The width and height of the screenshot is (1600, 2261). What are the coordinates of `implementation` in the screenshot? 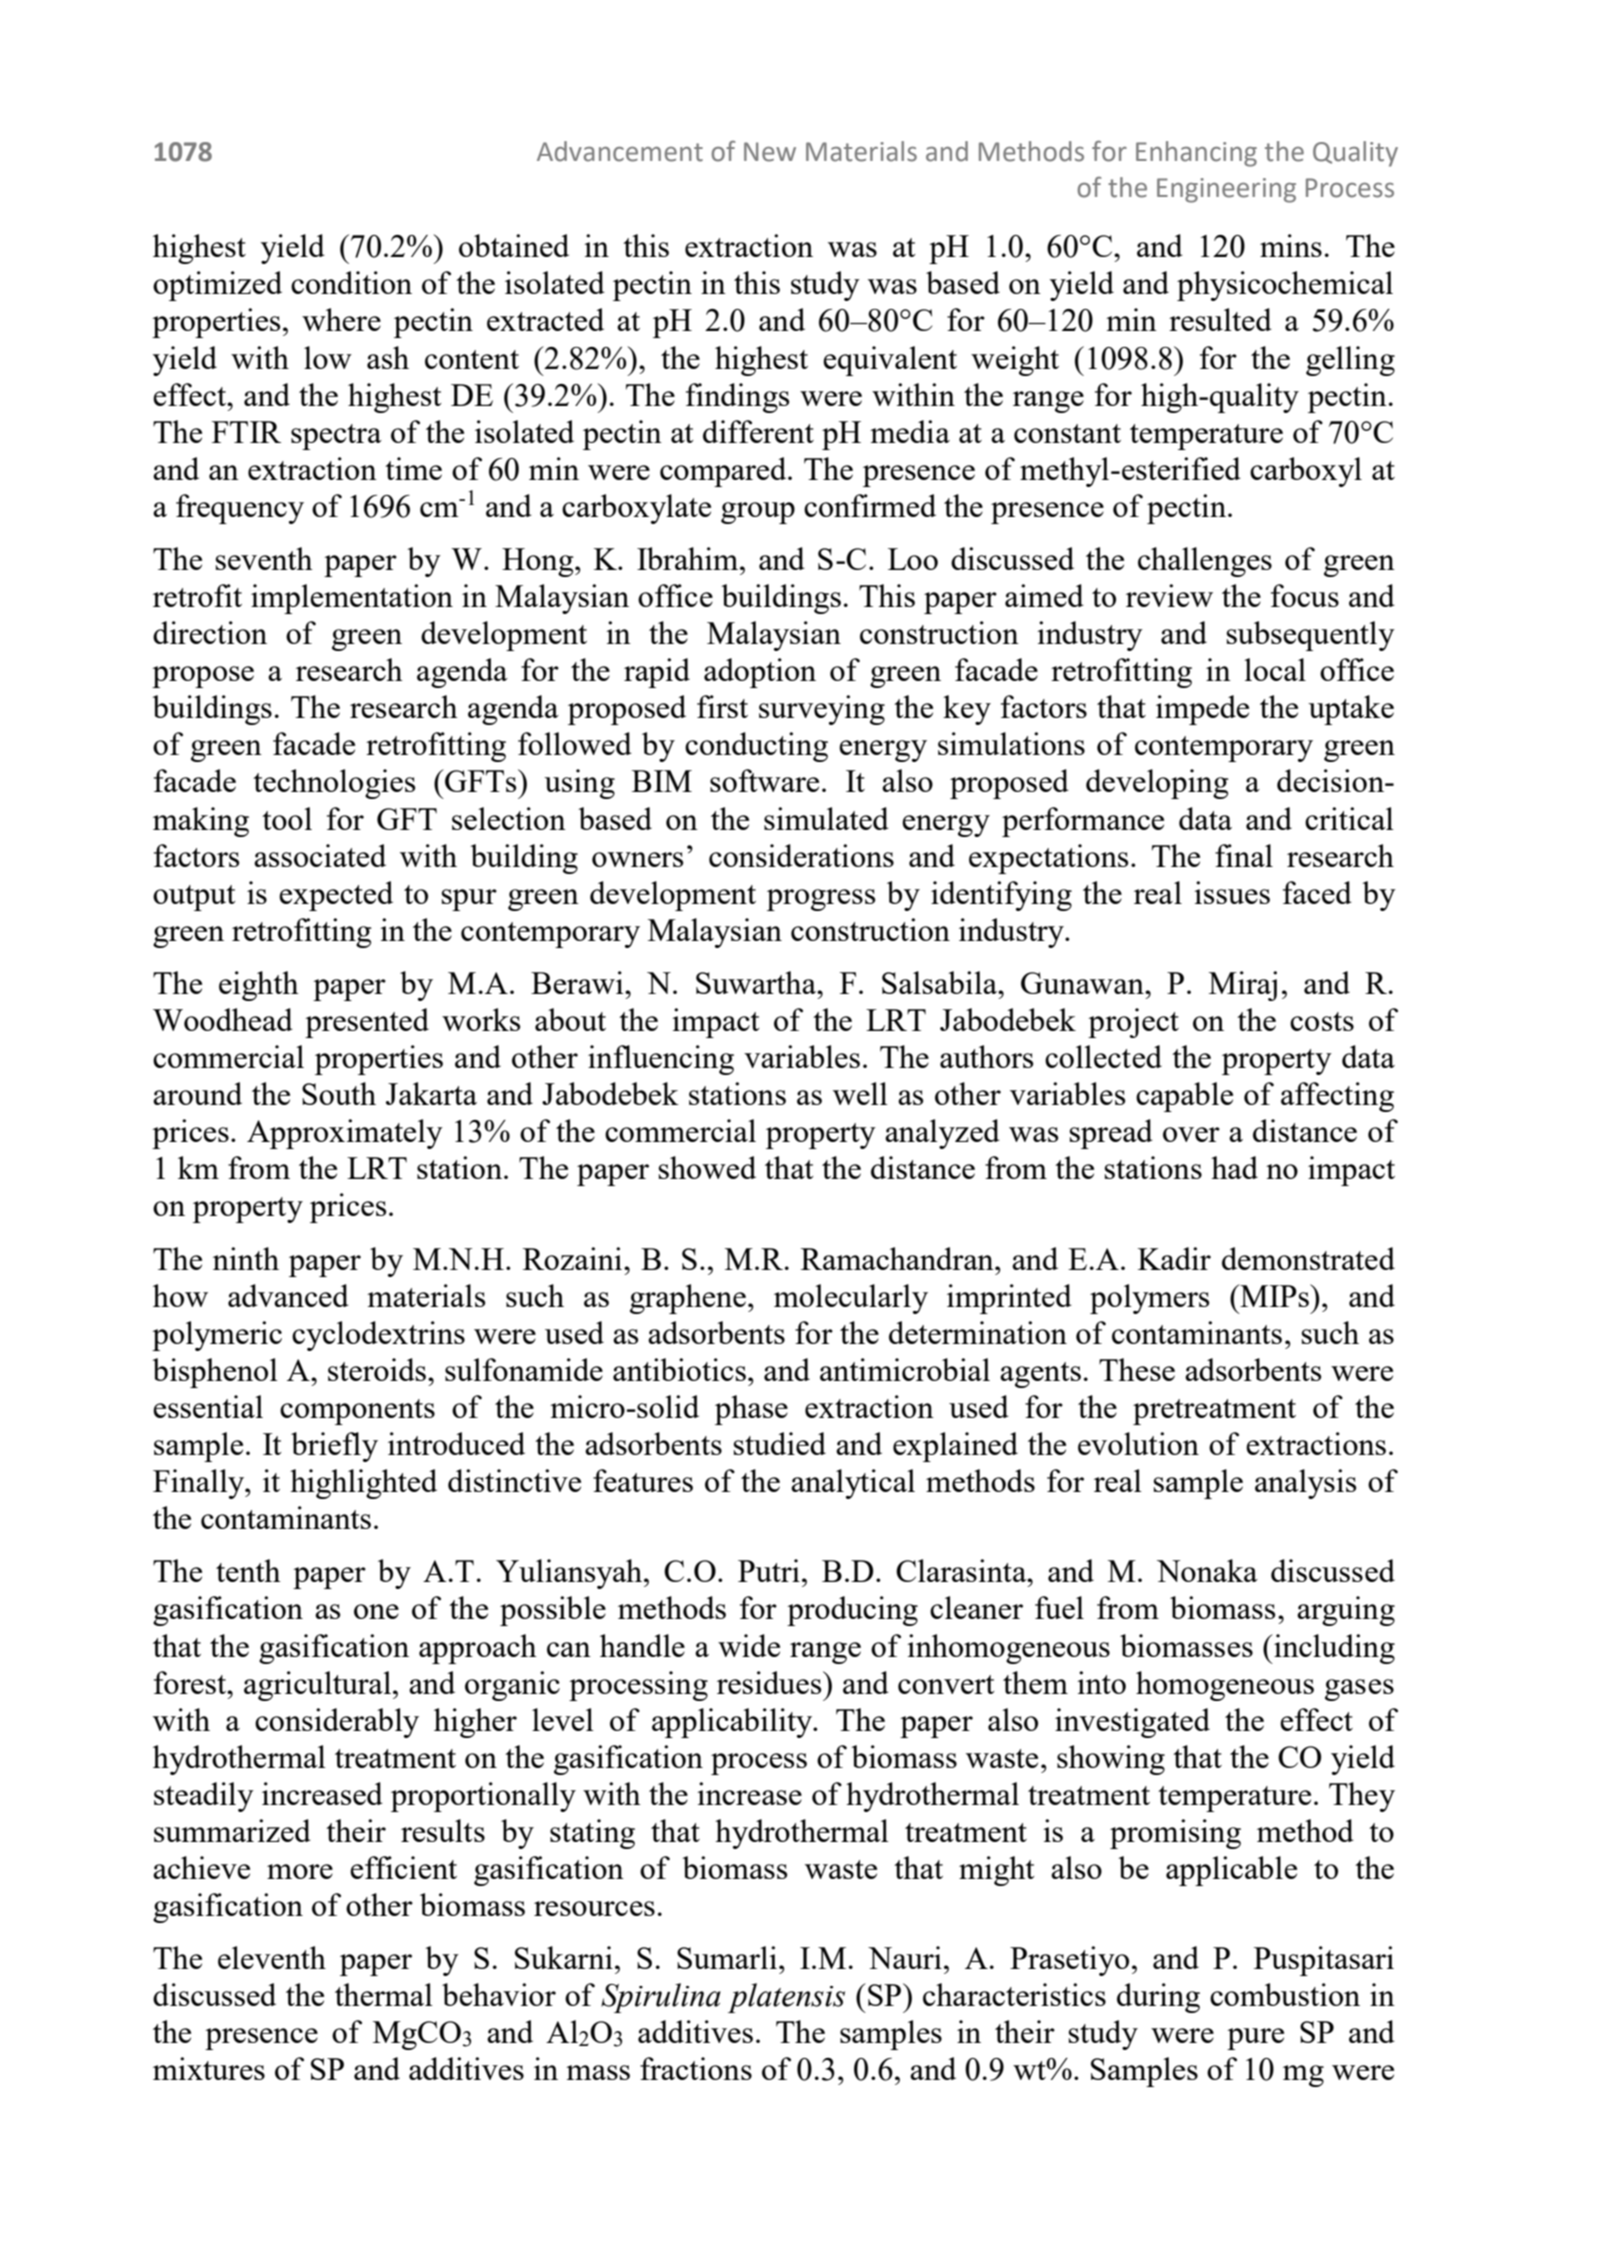 It's located at (352, 599).
